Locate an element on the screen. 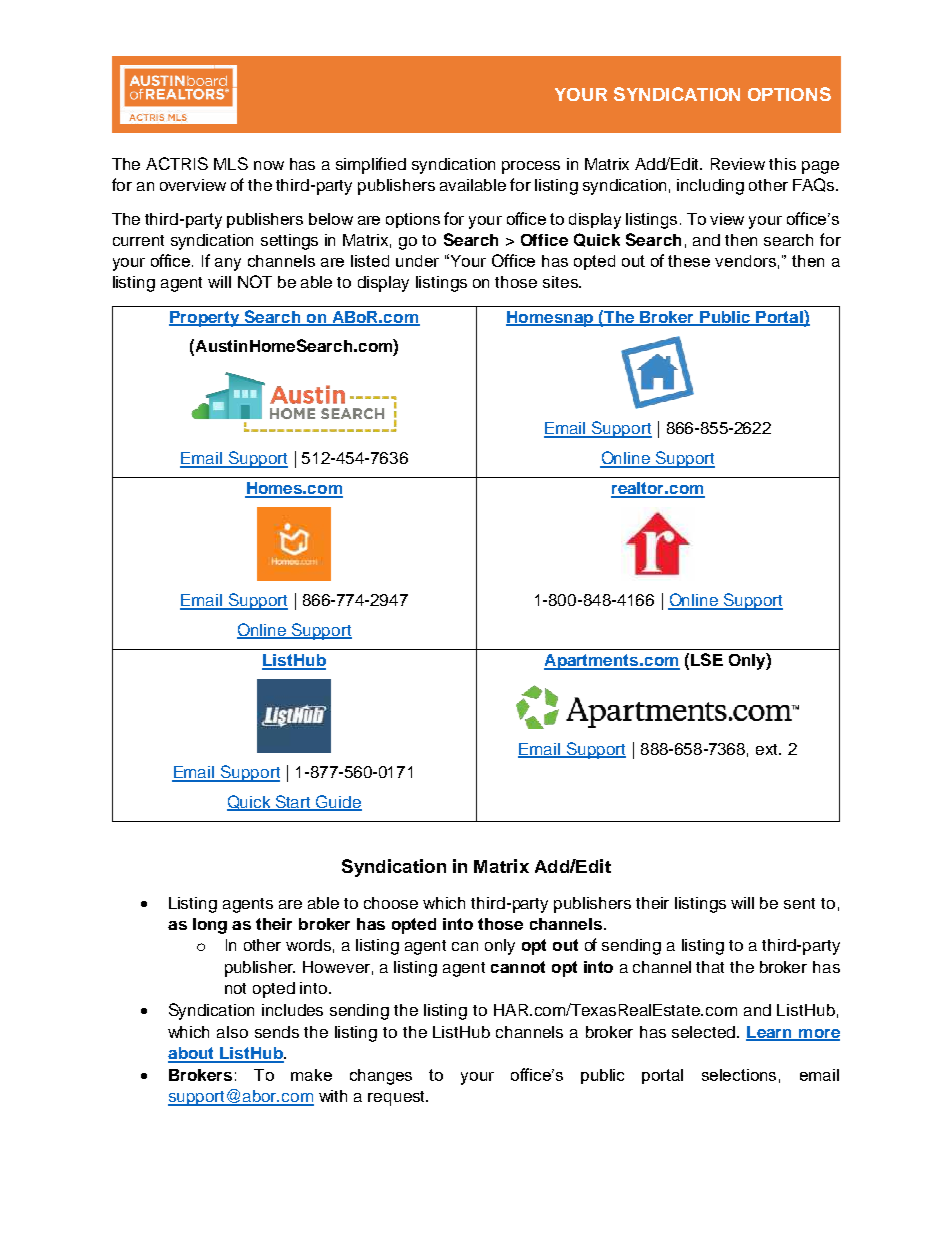 This screenshot has height=1233, width=952. process is located at coordinates (531, 167).
